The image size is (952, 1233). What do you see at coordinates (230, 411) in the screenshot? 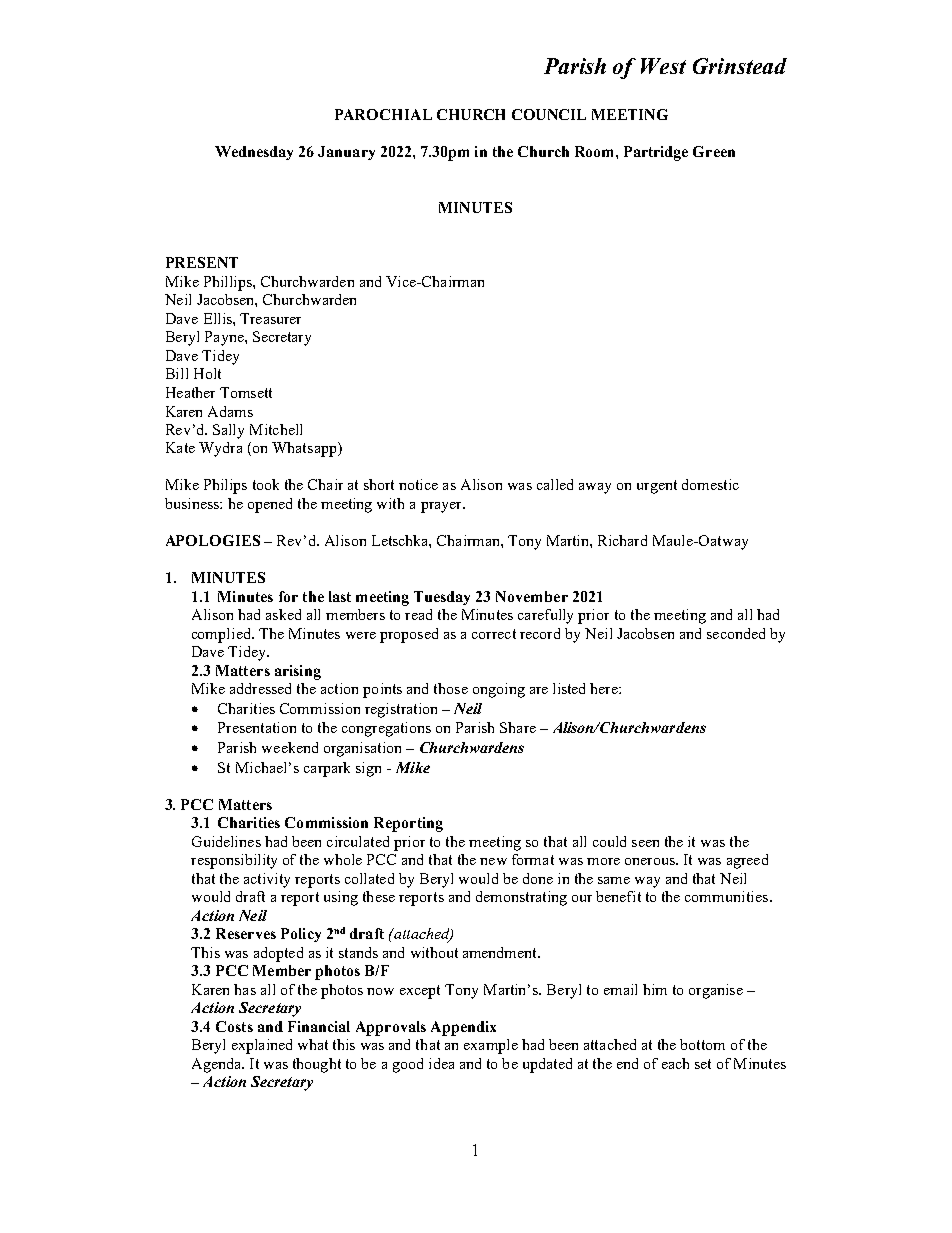
I see `Adams` at bounding box center [230, 411].
